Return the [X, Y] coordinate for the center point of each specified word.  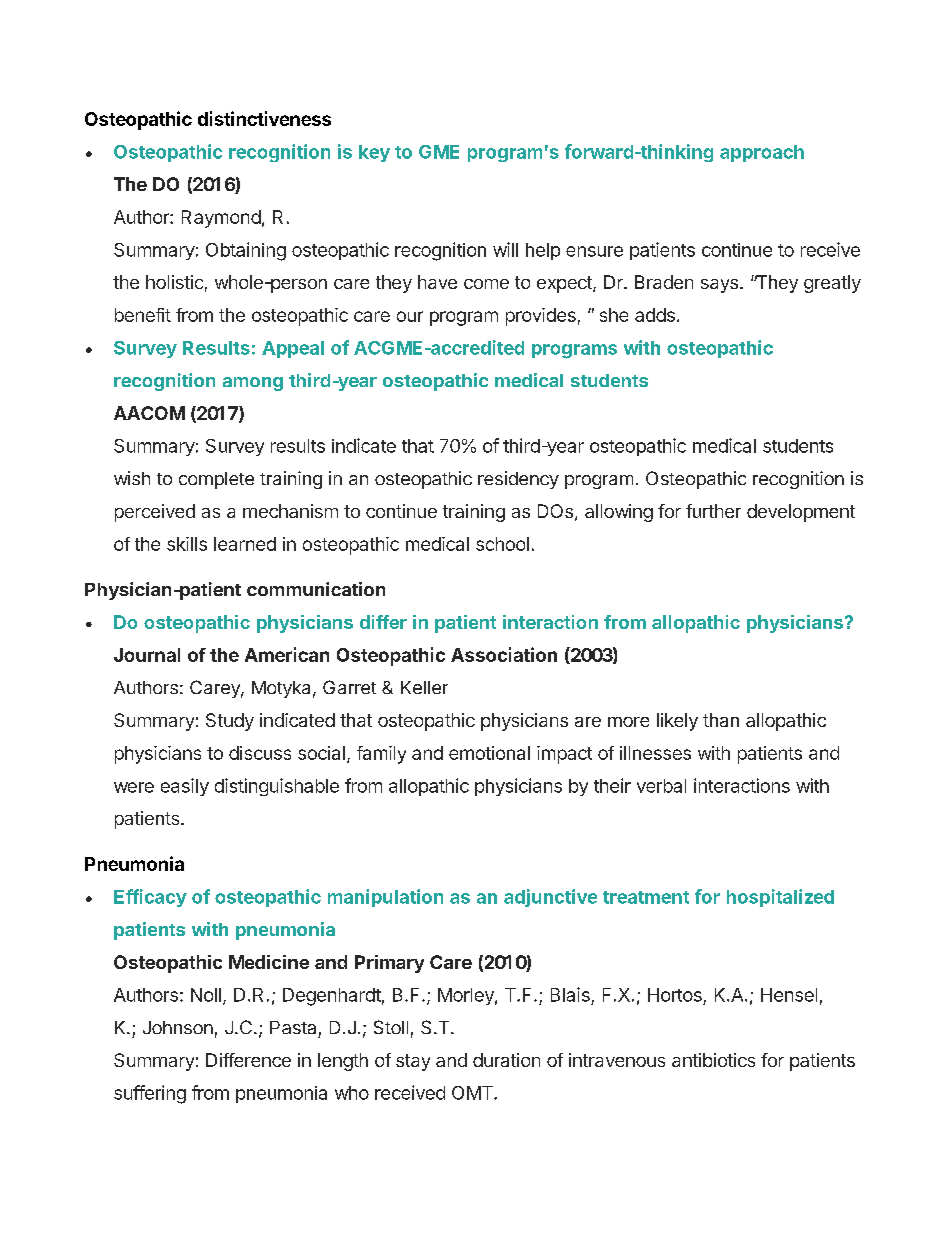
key [374, 153]
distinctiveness [264, 118]
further [713, 511]
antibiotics [713, 1060]
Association [504, 654]
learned [245, 544]
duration [506, 1060]
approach [762, 153]
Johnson [178, 1027]
